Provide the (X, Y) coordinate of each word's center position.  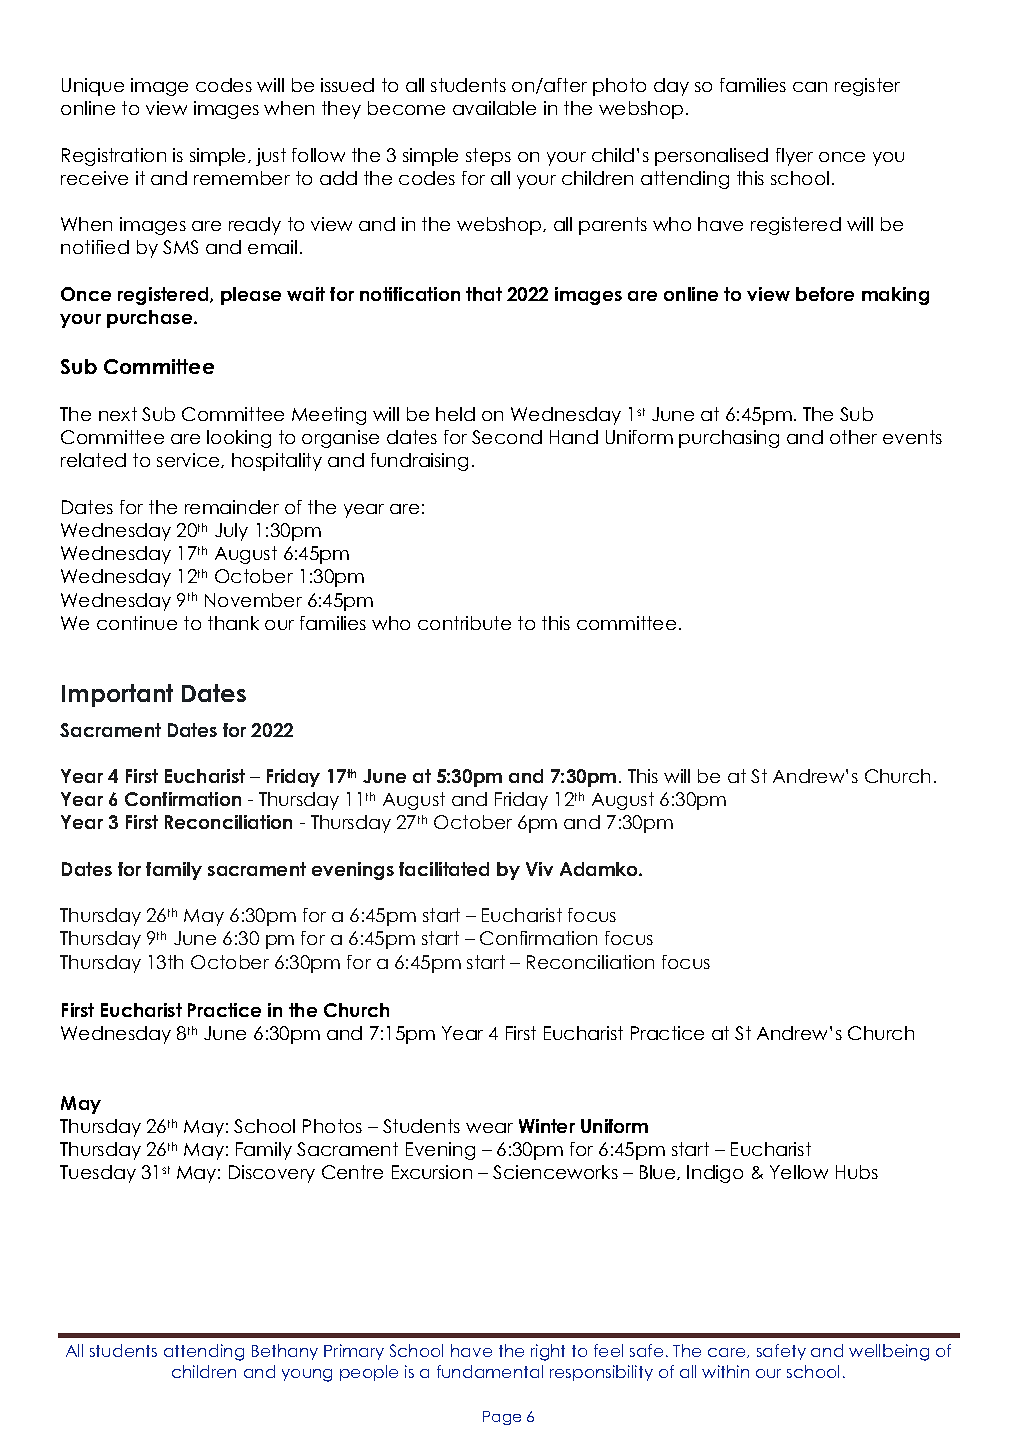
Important (117, 695)
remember (242, 178)
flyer (794, 157)
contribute (464, 623)
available (494, 108)
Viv (539, 869)
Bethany (285, 1352)
